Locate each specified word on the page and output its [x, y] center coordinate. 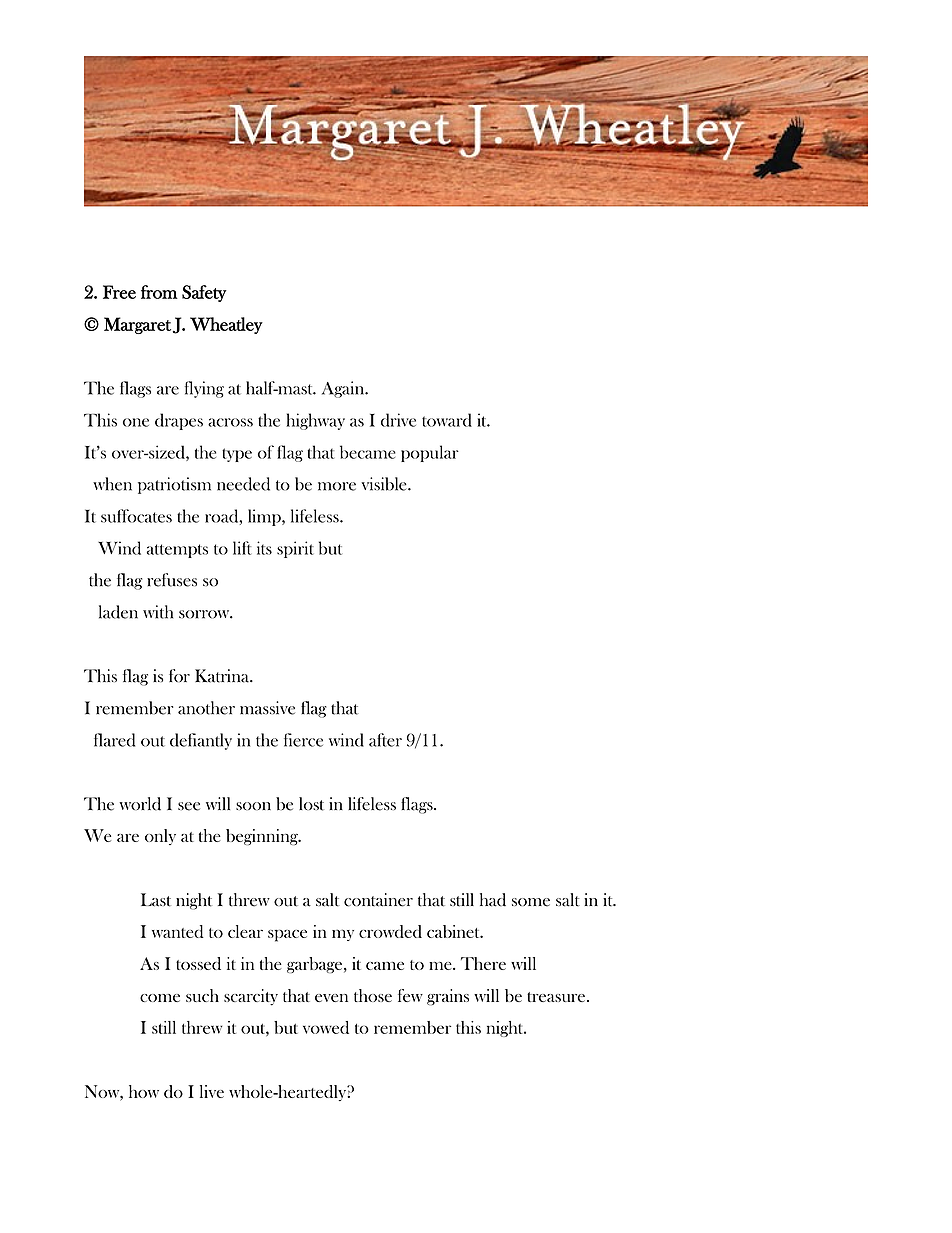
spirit [295, 549]
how [144, 1091]
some [531, 902]
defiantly [201, 741]
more [337, 486]
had [493, 900]
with [158, 612]
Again [344, 389]
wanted [178, 931]
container [378, 900]
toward [447, 420]
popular [430, 453]
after [385, 740]
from [159, 292]
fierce [303, 740]
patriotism [174, 485]
